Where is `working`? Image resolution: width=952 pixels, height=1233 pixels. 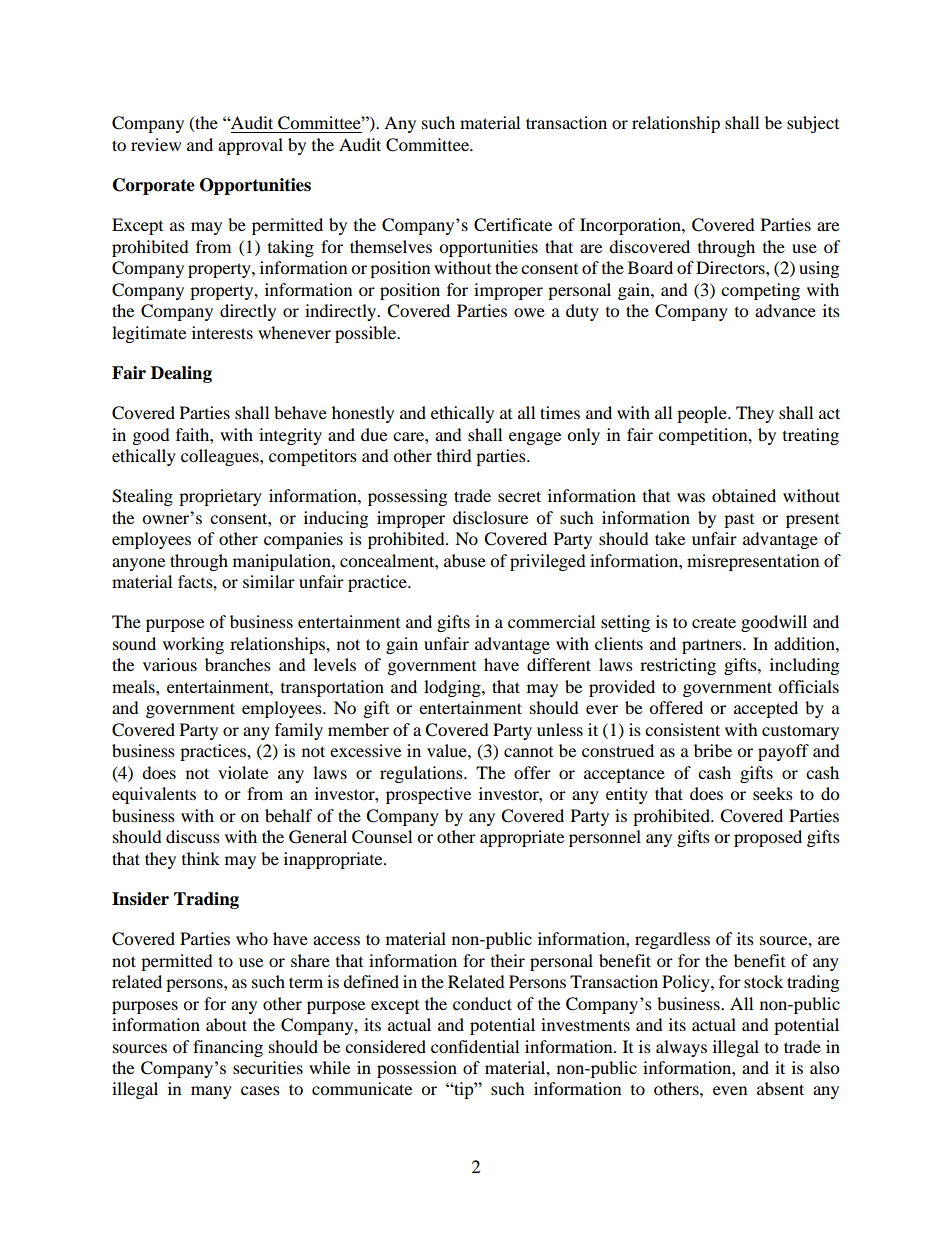 working is located at coordinates (193, 645).
